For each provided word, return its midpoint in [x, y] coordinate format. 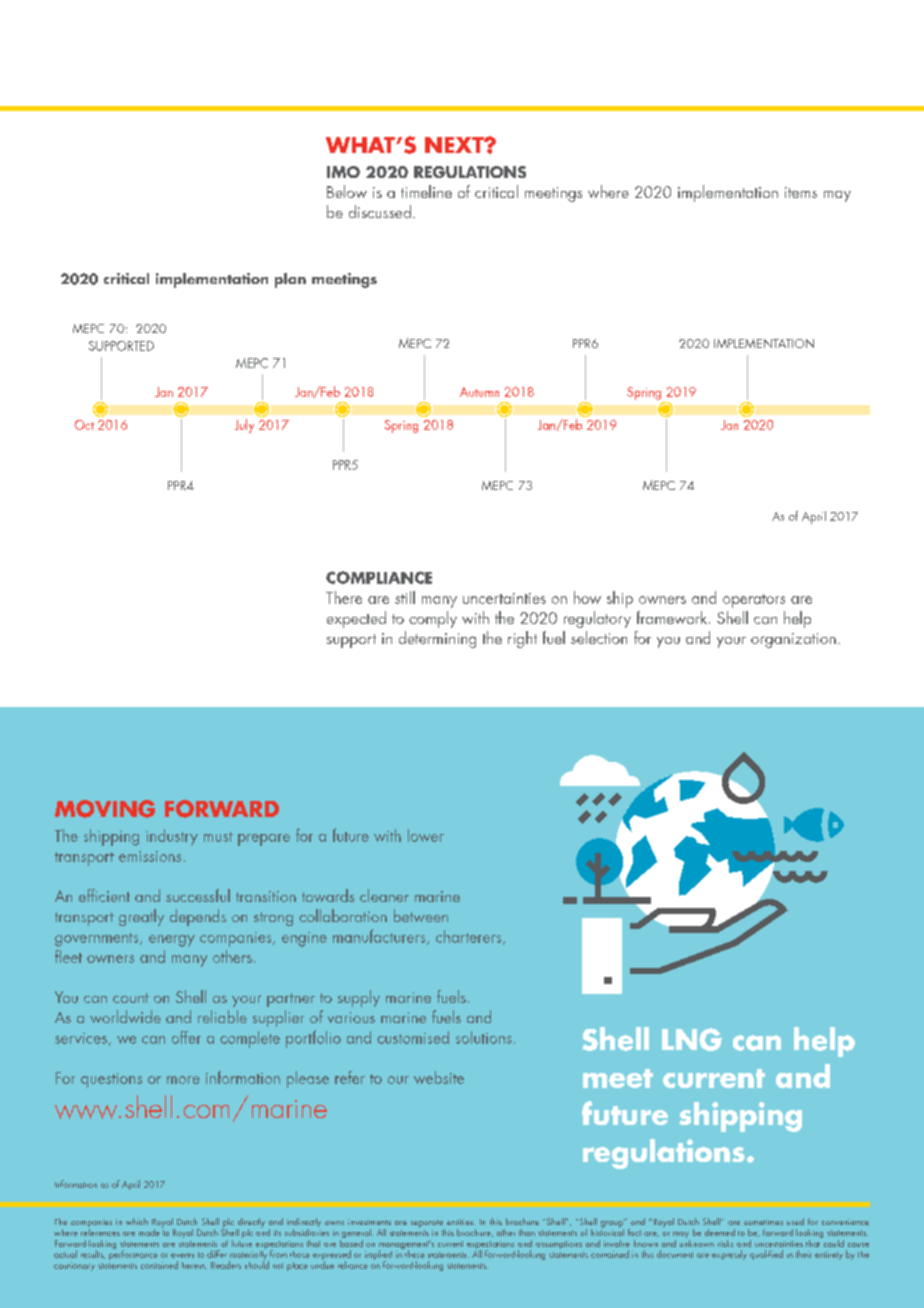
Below [347, 191]
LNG [692, 1039]
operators [754, 601]
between [421, 915]
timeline [426, 191]
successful [198, 895]
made [149, 1232]
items [801, 192]
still [405, 597]
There [344, 597]
